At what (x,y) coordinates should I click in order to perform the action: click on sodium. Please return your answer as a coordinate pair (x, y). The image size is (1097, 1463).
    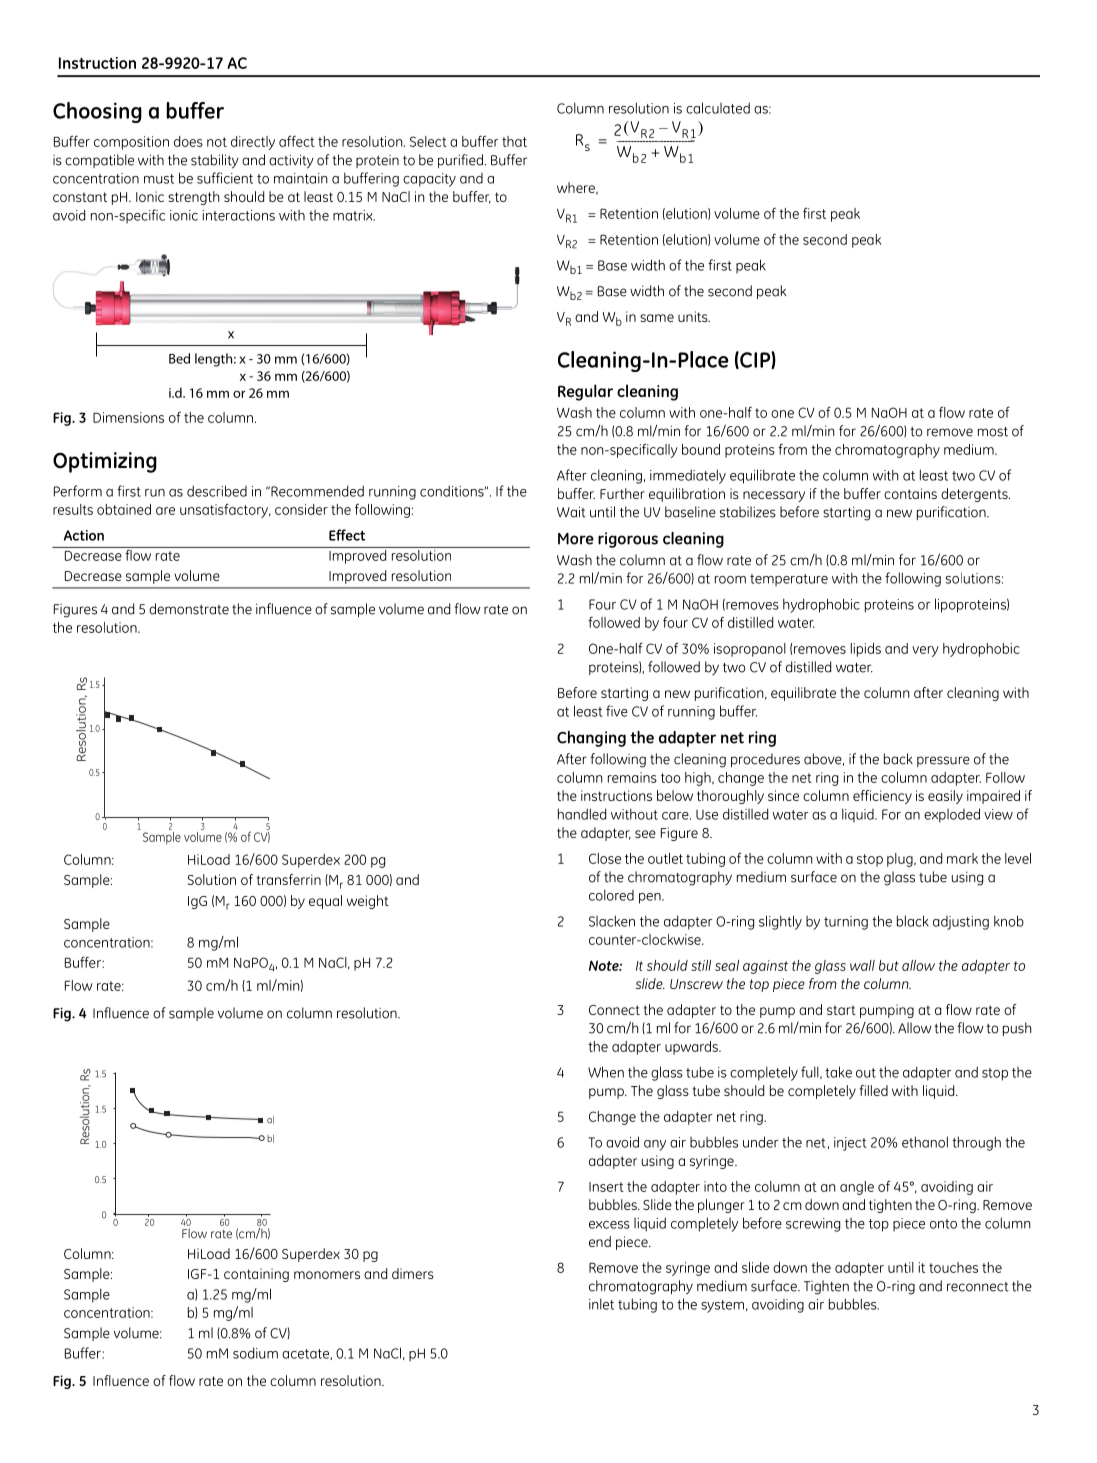
    Looking at the image, I should click on (255, 1353).
